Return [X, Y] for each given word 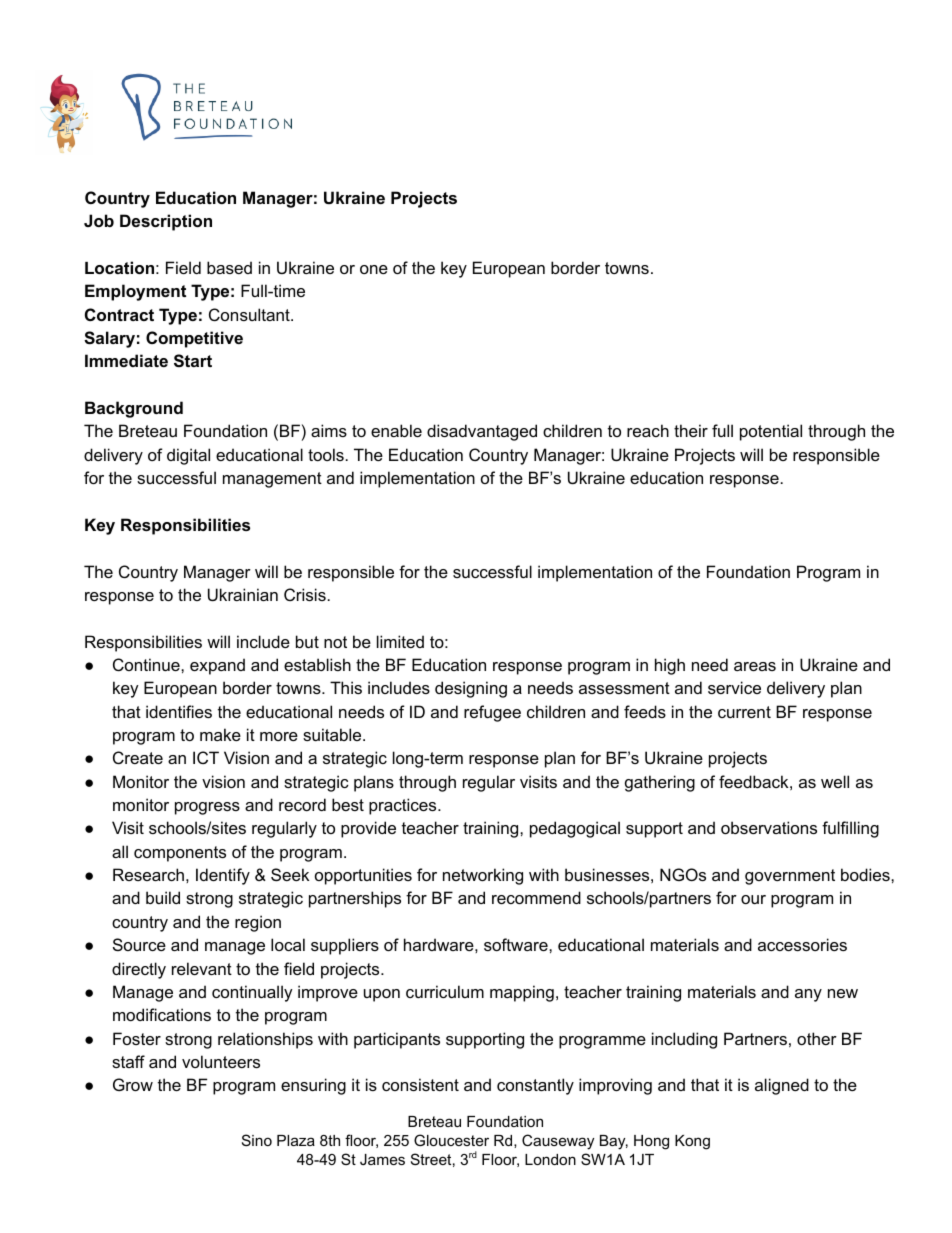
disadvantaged [482, 432]
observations [769, 827]
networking [483, 876]
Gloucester [451, 1140]
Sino [257, 1140]
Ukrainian [243, 594]
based [229, 267]
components [180, 854]
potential [771, 432]
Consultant [250, 314]
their [691, 430]
